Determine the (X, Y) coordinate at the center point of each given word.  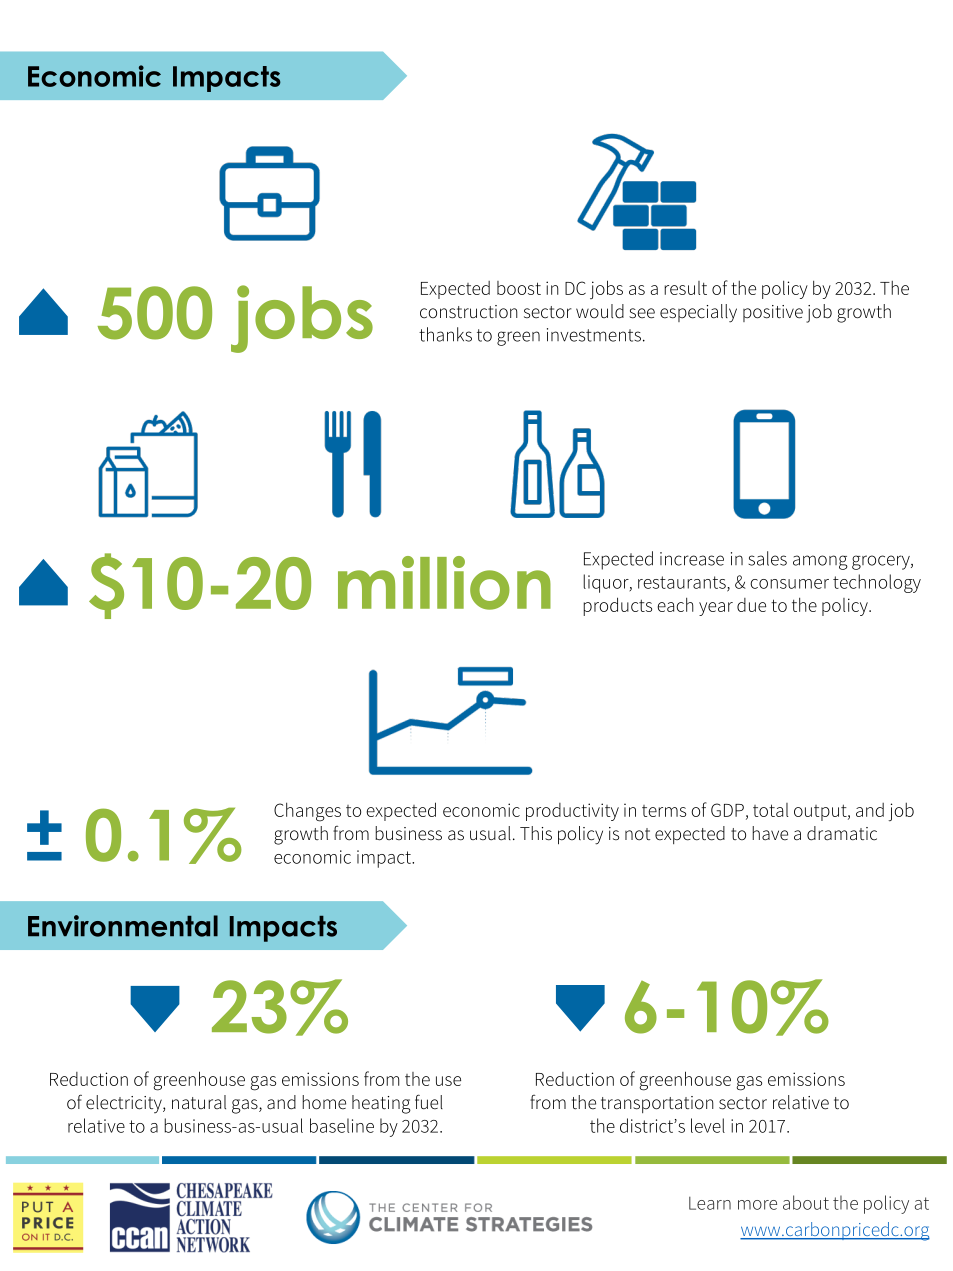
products (617, 606)
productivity (572, 812)
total (770, 810)
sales (767, 558)
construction (469, 312)
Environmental (123, 926)
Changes (307, 812)
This (536, 833)
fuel (429, 1102)
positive (773, 313)
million (444, 583)
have (770, 833)
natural (199, 1102)
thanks (445, 334)
